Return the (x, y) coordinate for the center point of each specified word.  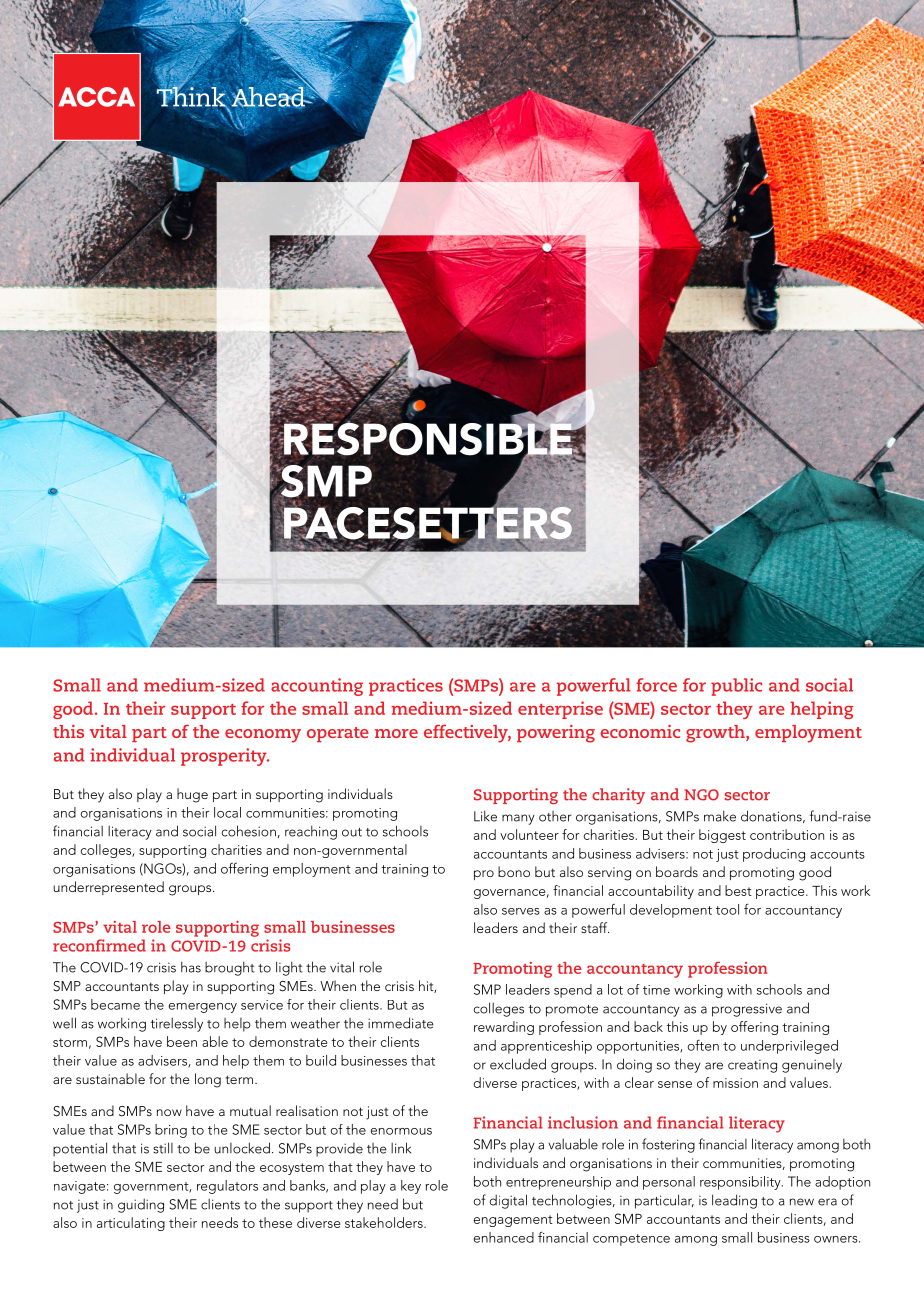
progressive (747, 1010)
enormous (401, 1131)
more (396, 733)
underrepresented (108, 888)
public (736, 687)
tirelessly (177, 1024)
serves (521, 911)
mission (735, 1083)
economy (263, 736)
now (169, 1112)
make (720, 816)
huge (192, 795)
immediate (401, 1023)
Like (485, 816)
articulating (131, 1224)
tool (727, 909)
